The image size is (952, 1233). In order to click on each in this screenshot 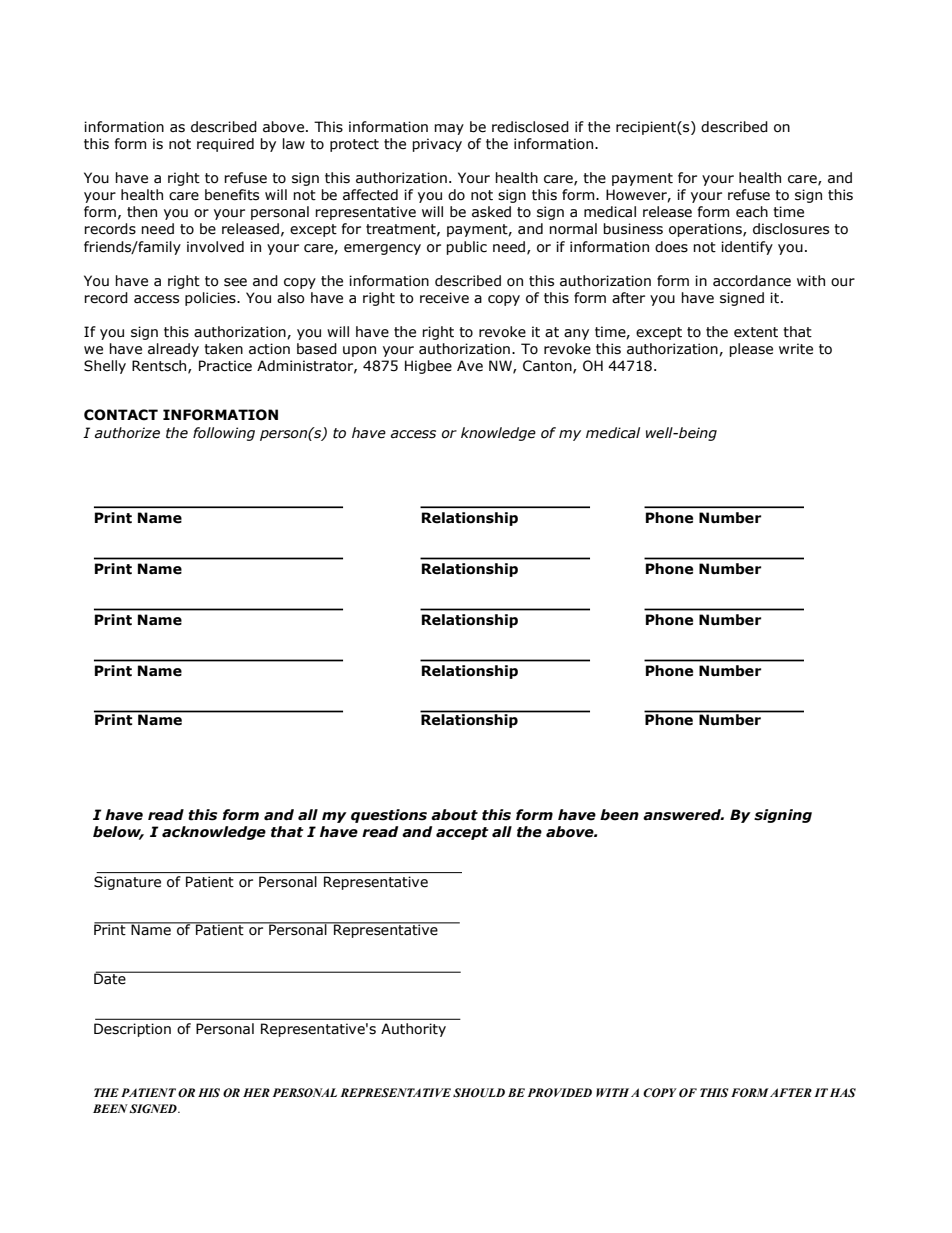, I will do `click(752, 212)`.
